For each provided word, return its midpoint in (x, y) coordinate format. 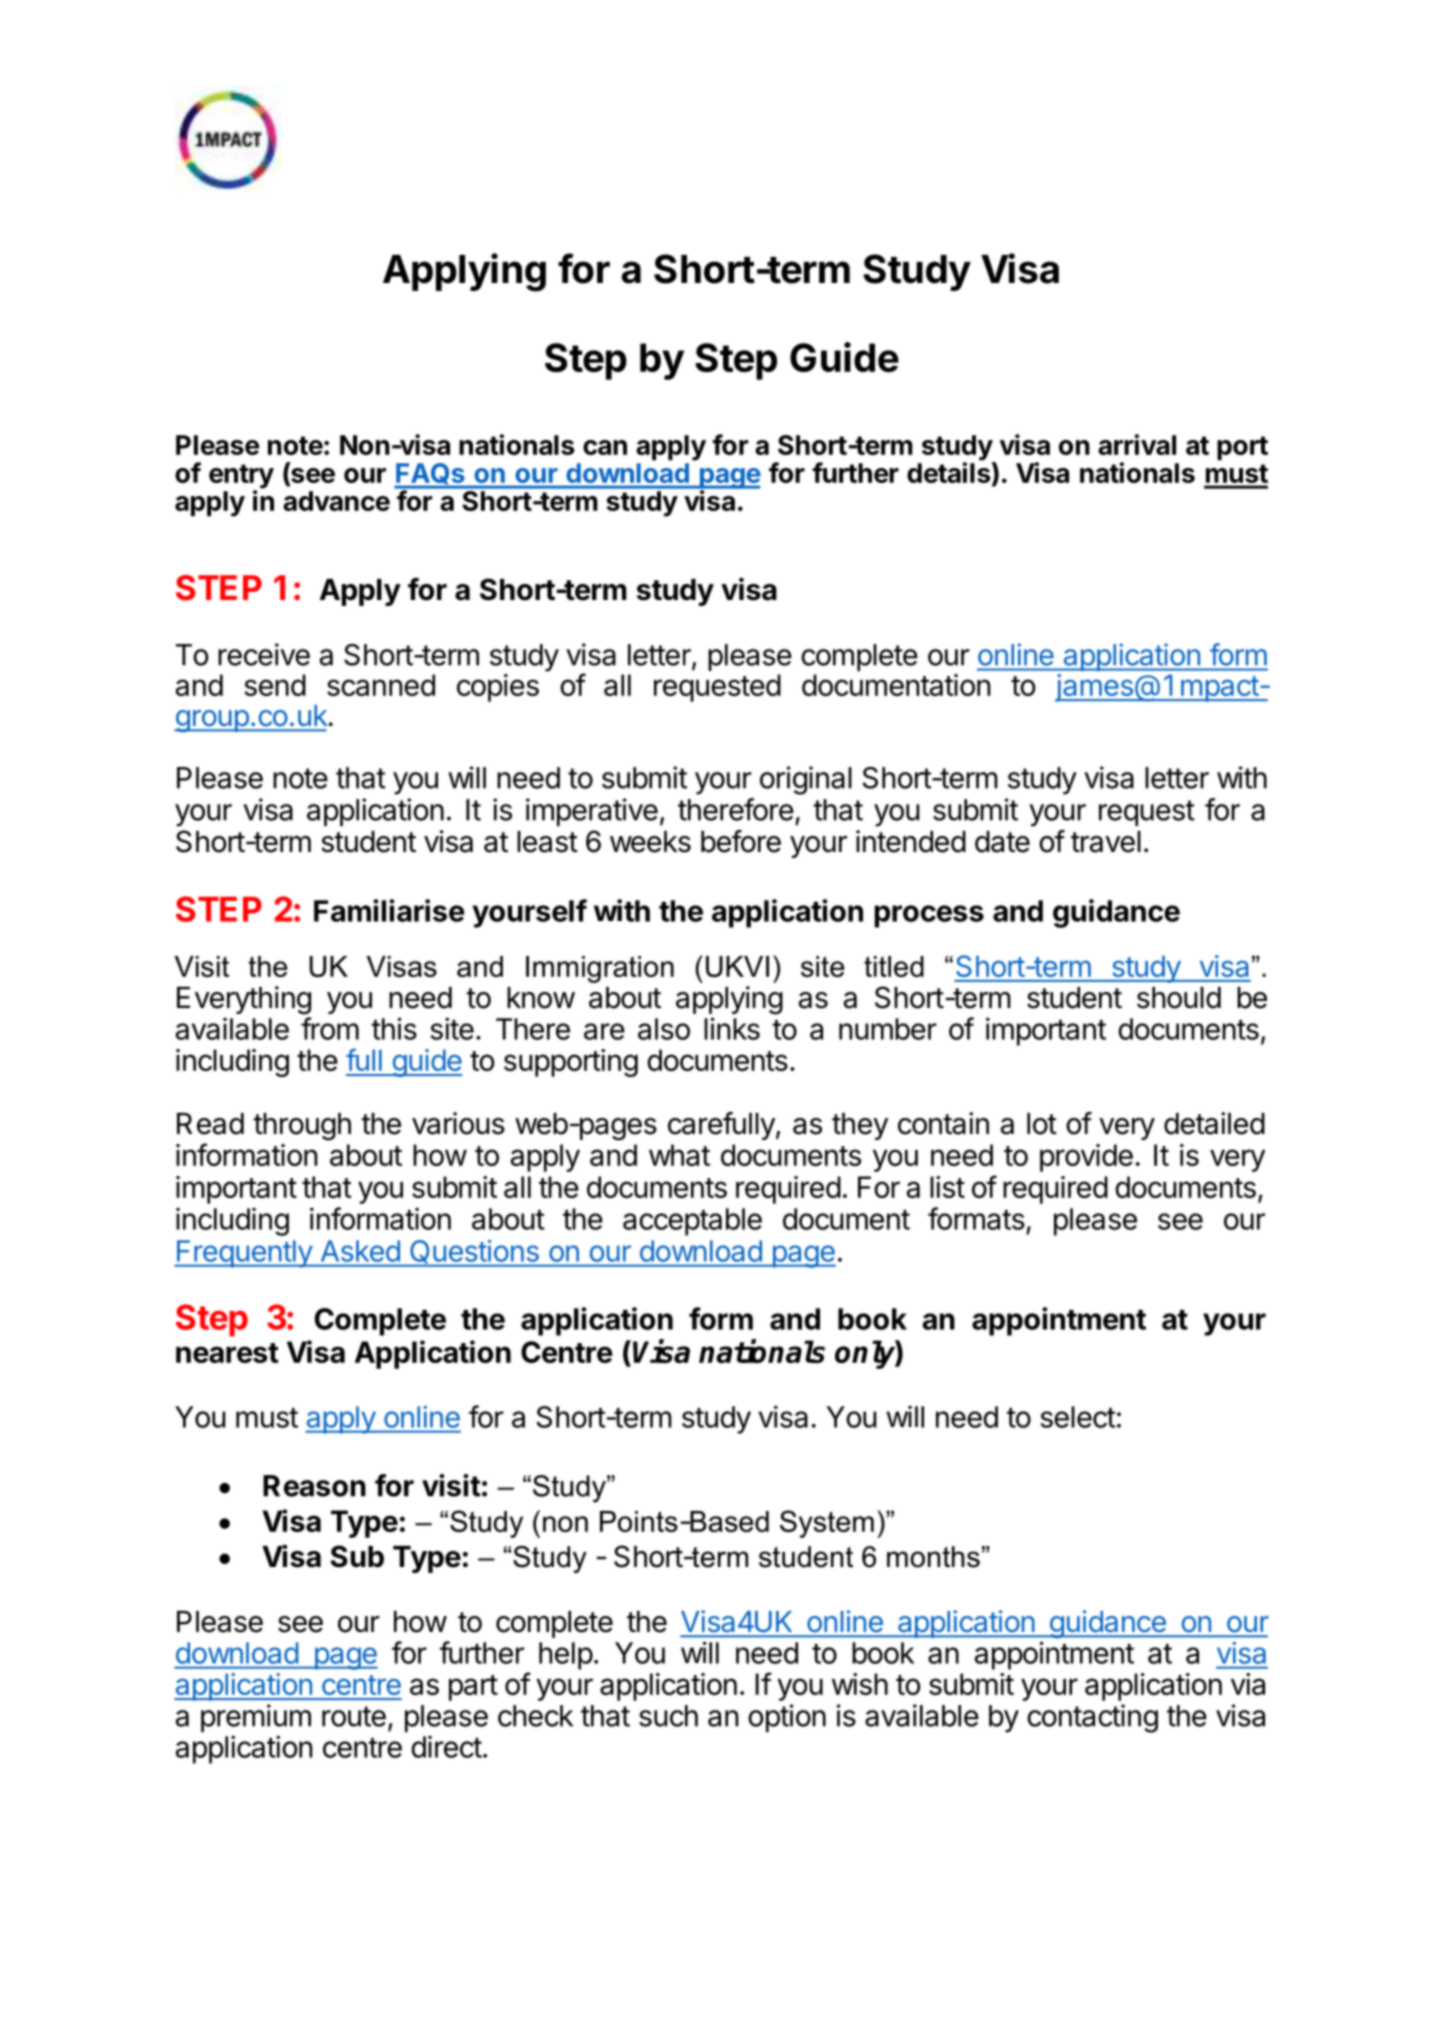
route (354, 1716)
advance (336, 501)
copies (498, 688)
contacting (1092, 1718)
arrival (1137, 444)
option (787, 1718)
